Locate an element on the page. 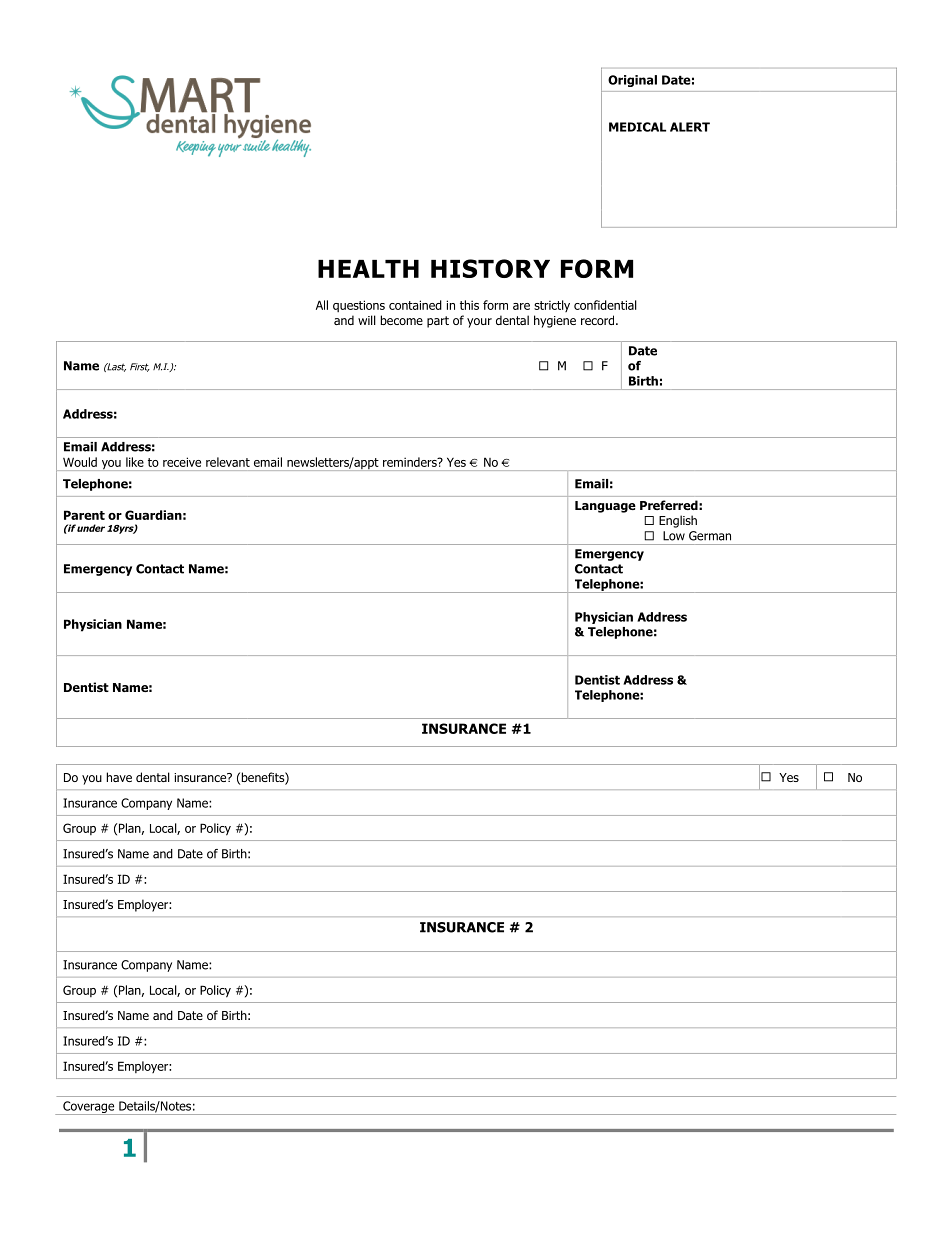 The height and width of the image is (1233, 952). HISTORY is located at coordinates (490, 268).
